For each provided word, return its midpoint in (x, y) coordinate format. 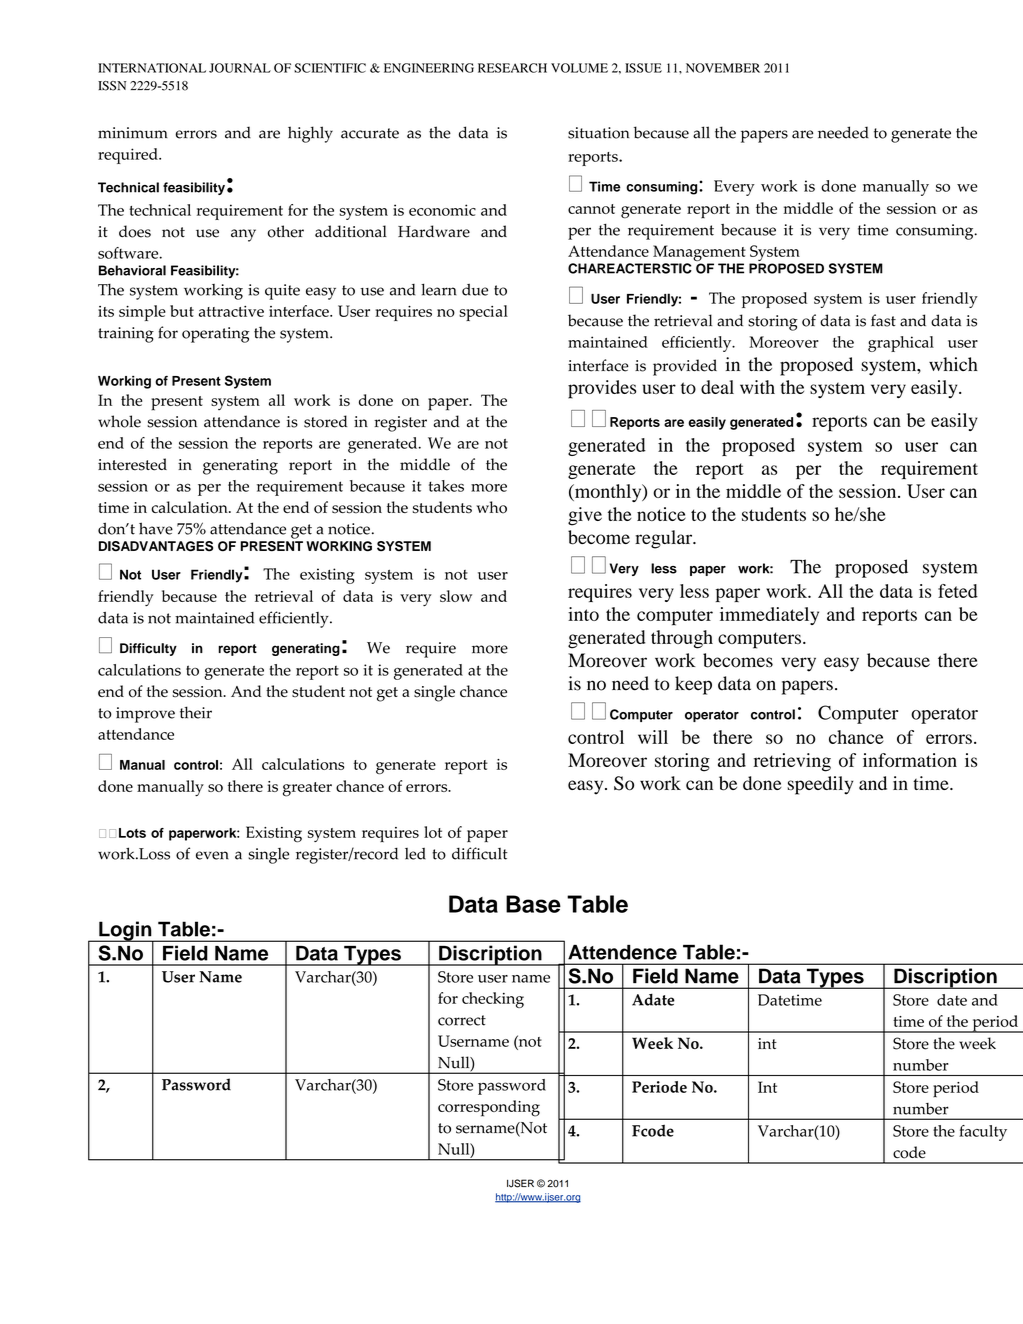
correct (462, 1020)
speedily (820, 785)
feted (958, 591)
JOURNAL (240, 68)
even (212, 855)
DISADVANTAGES (156, 546)
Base (533, 904)
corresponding (489, 1108)
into (583, 614)
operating (215, 335)
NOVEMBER (723, 68)
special (483, 313)
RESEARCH (512, 68)
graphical (901, 344)
